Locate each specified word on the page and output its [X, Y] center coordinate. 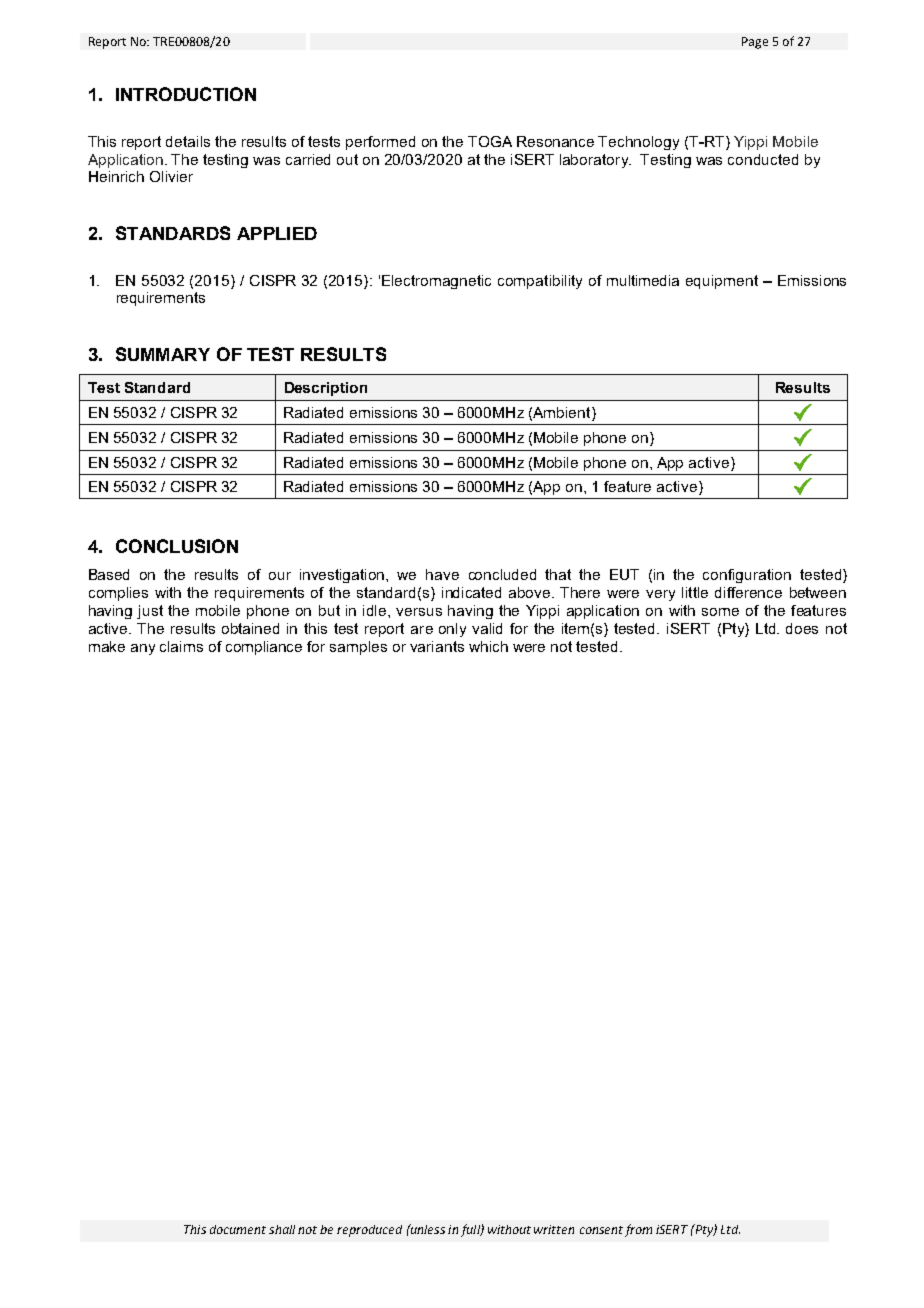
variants [437, 646]
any [143, 649]
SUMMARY [163, 354]
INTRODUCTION [186, 94]
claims [181, 646]
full [471, 1230]
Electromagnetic [436, 282]
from [638, 1230]
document [238, 1229]
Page [755, 43]
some [720, 612]
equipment [722, 282]
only [452, 630]
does [802, 628]
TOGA [490, 141]
